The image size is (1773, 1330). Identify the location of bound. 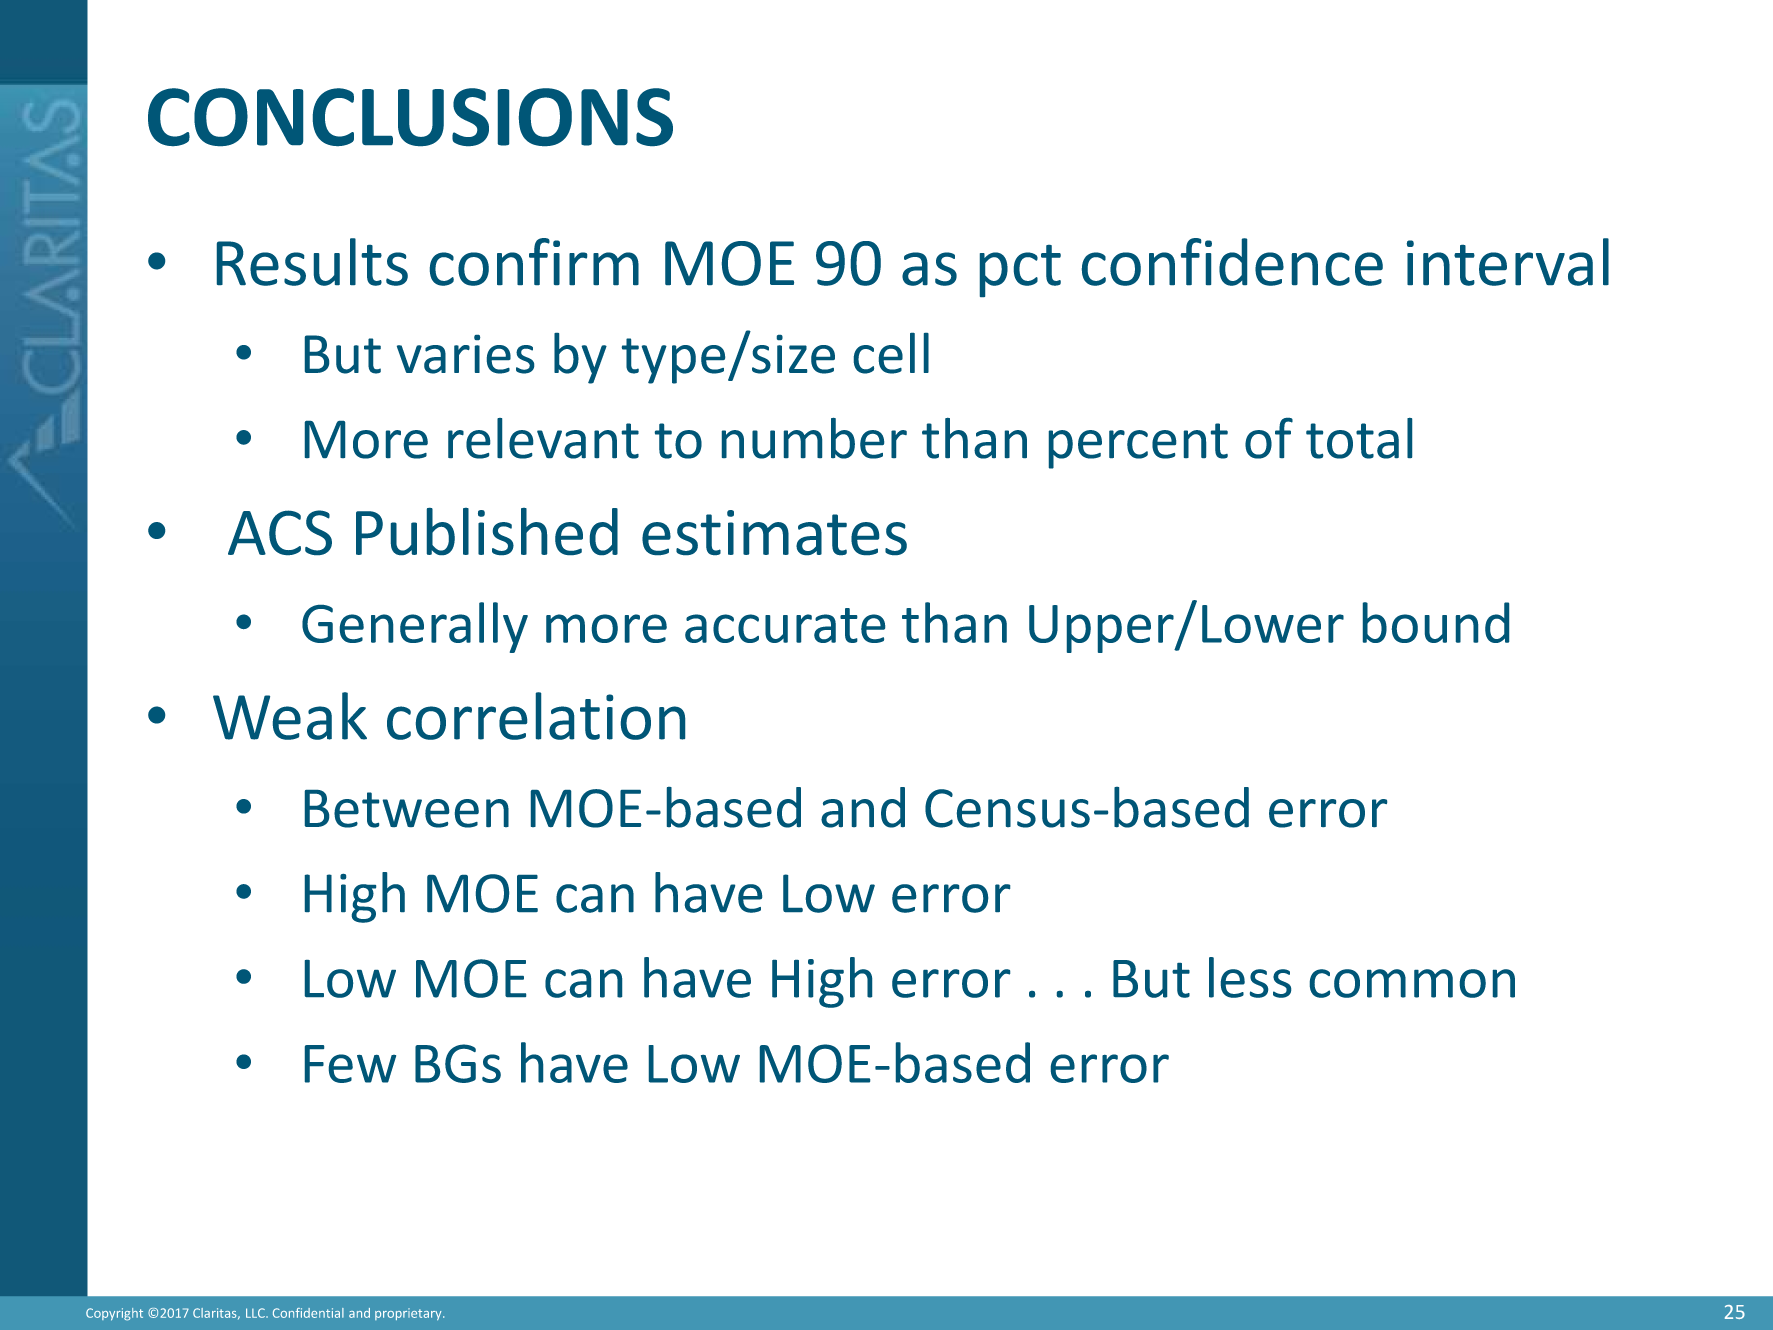
(1436, 622).
